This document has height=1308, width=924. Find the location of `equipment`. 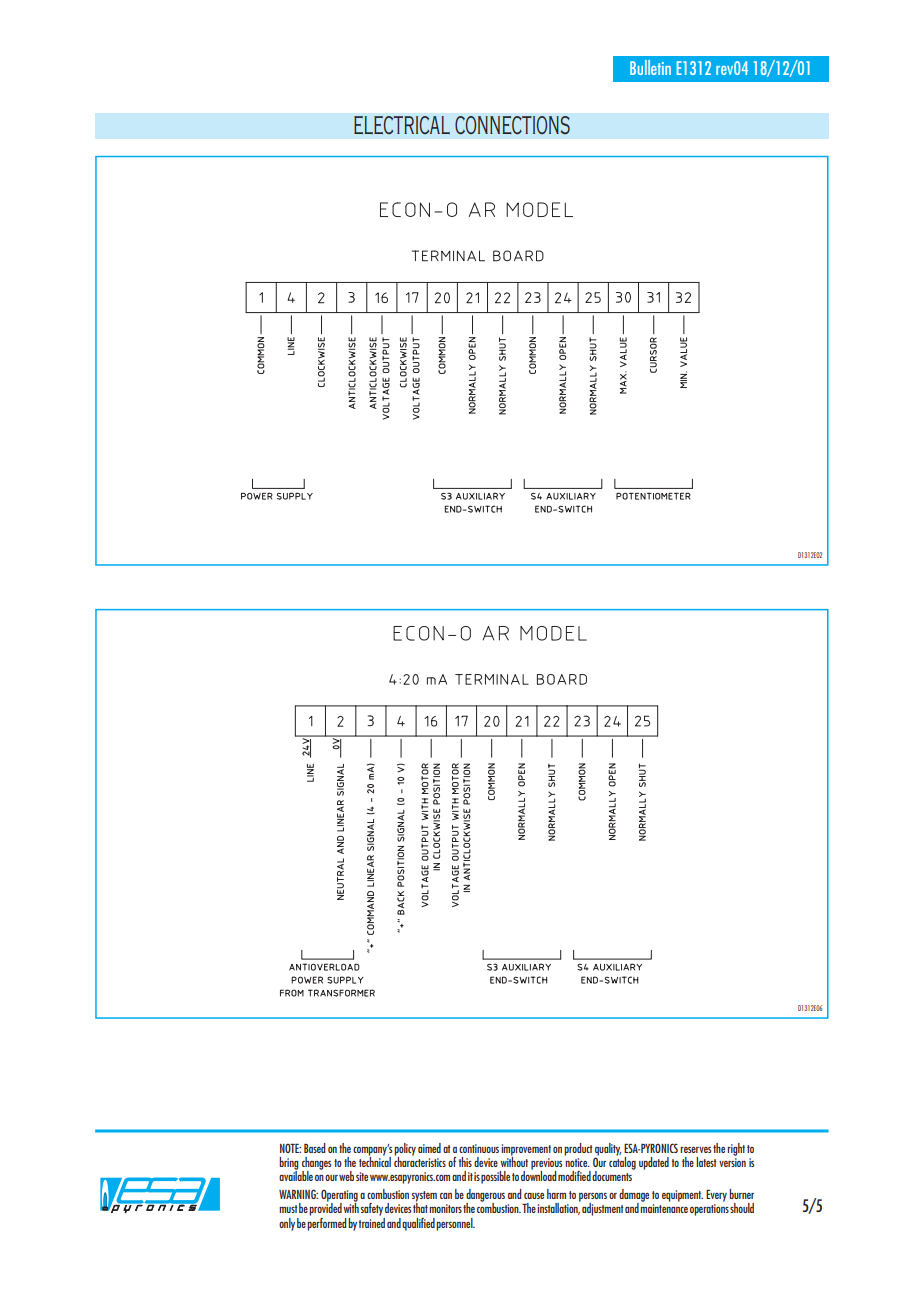

equipment is located at coordinates (682, 1196).
